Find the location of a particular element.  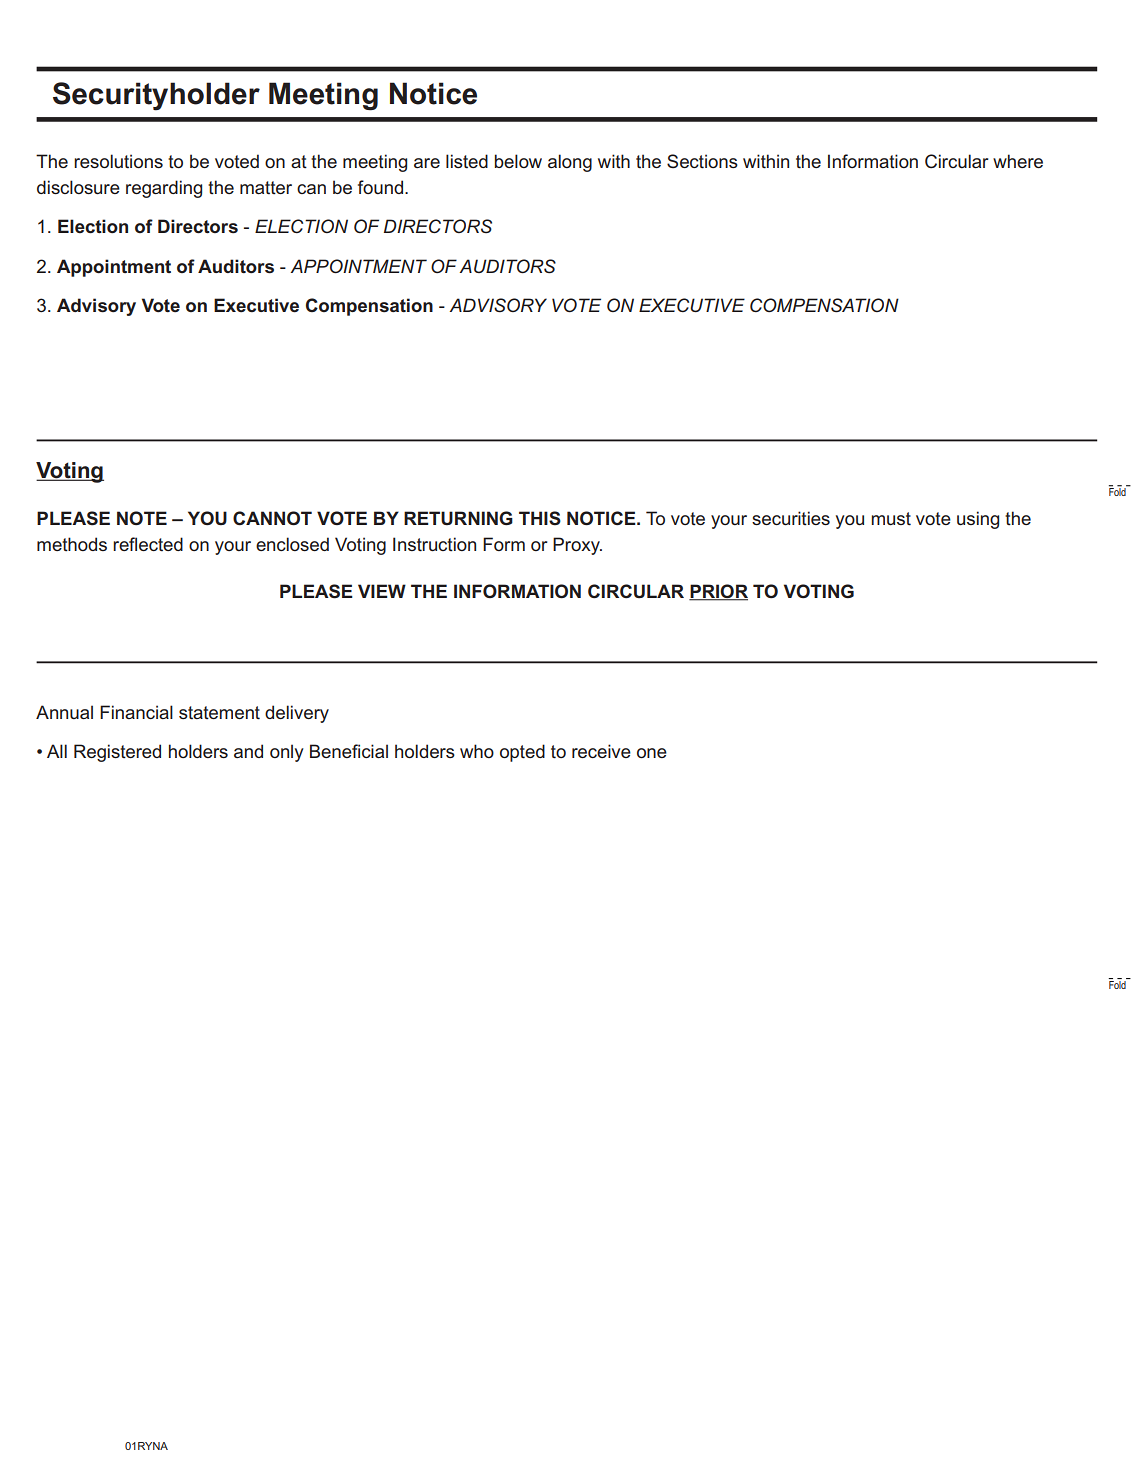

where is located at coordinates (1018, 161).
